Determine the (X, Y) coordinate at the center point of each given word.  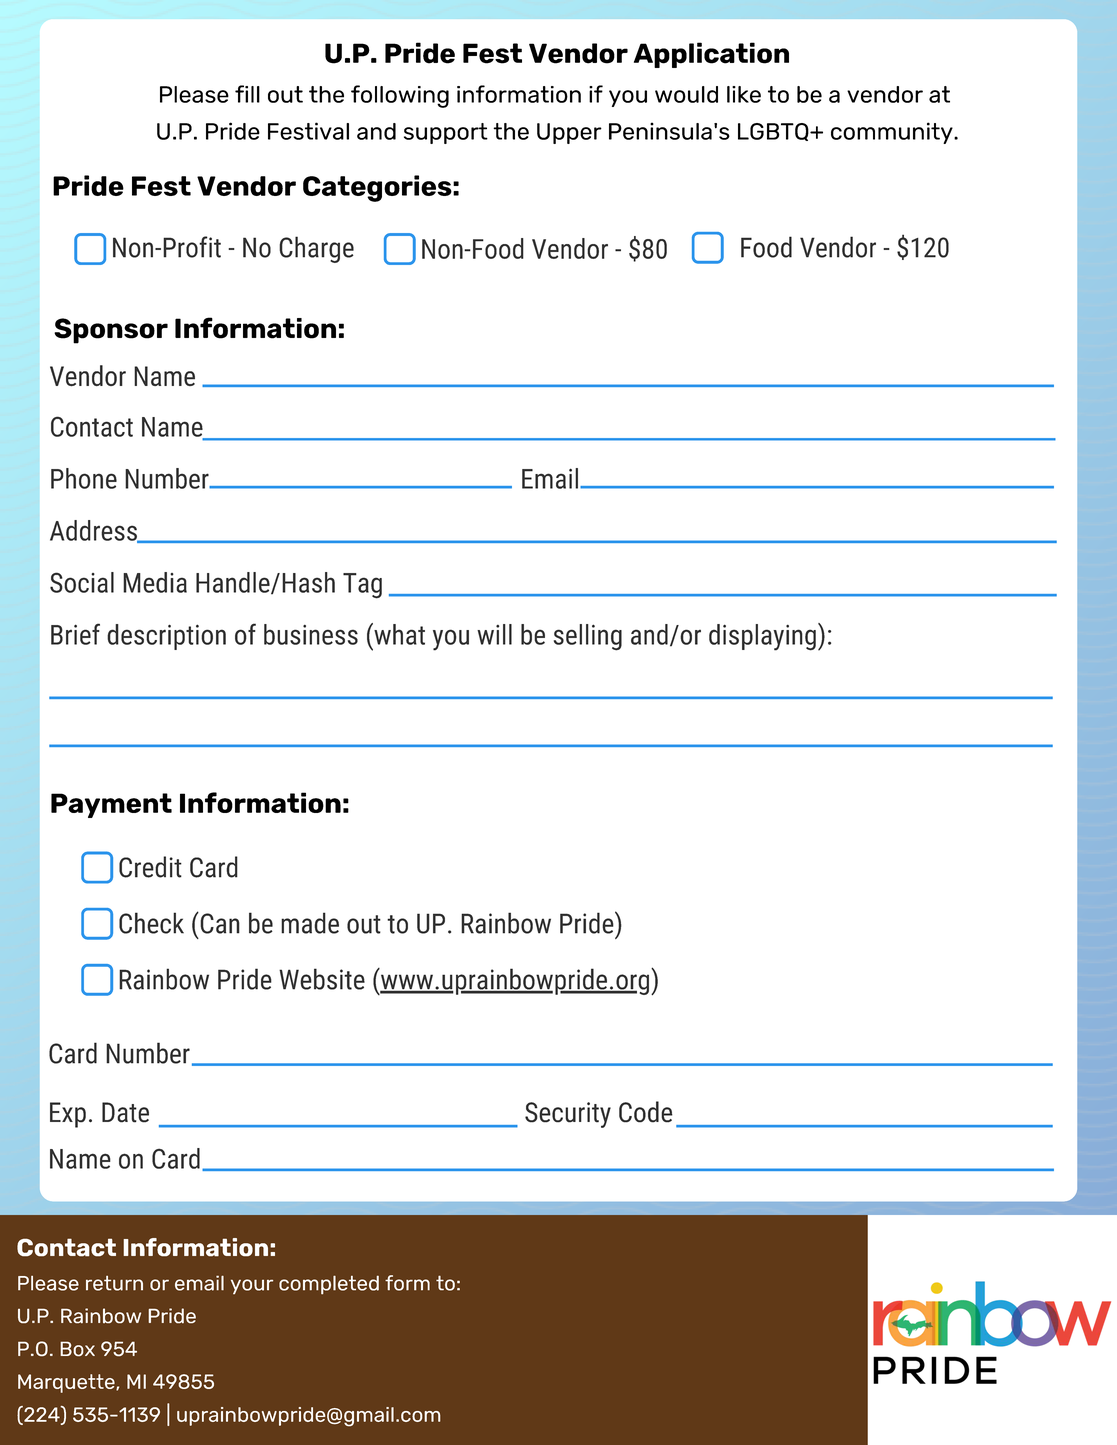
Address (94, 531)
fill (247, 94)
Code (646, 1112)
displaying (762, 637)
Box (77, 1348)
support (446, 133)
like (744, 94)
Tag (362, 586)
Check (151, 923)
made (310, 923)
